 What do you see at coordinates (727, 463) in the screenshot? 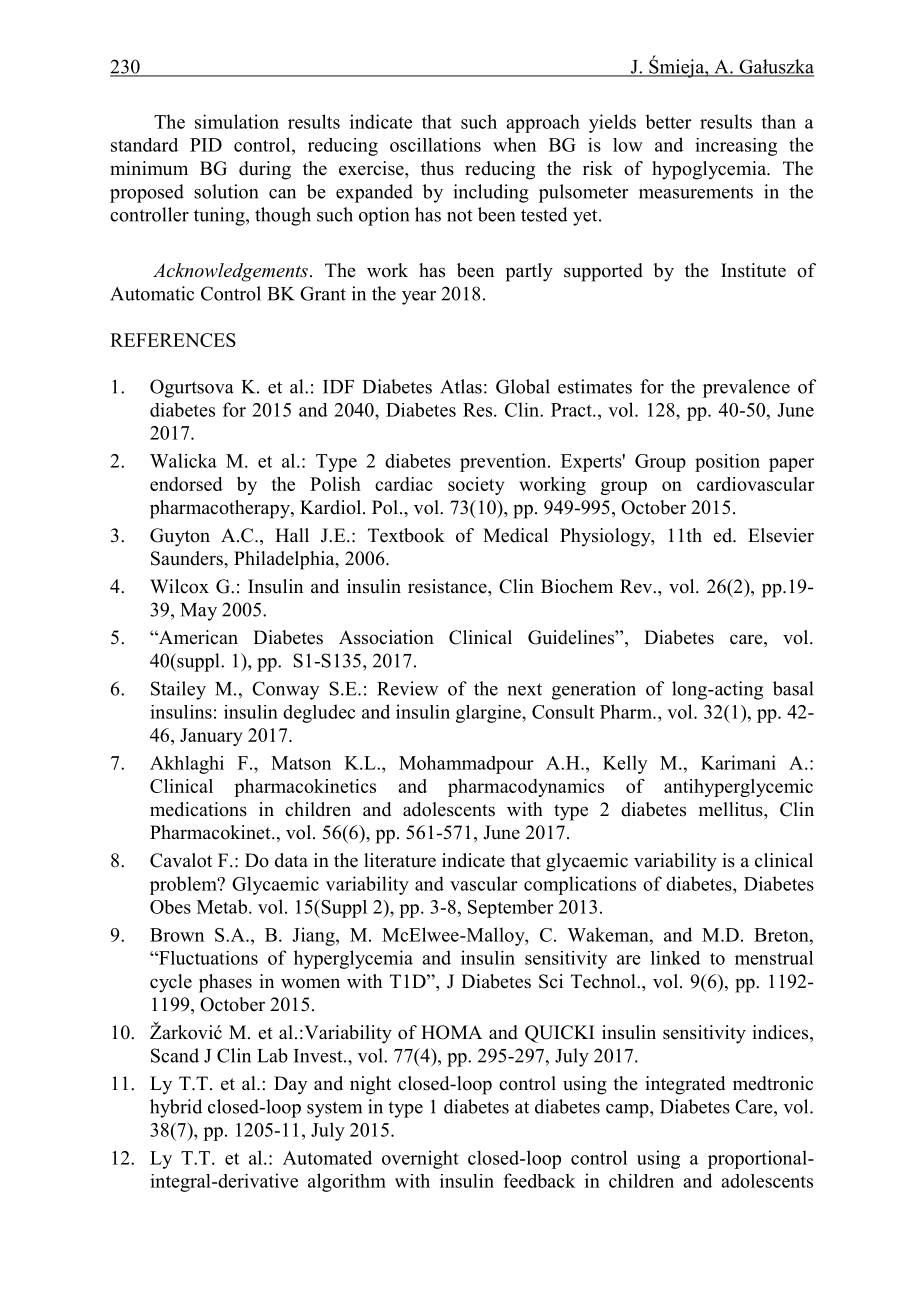
I see `position` at bounding box center [727, 463].
